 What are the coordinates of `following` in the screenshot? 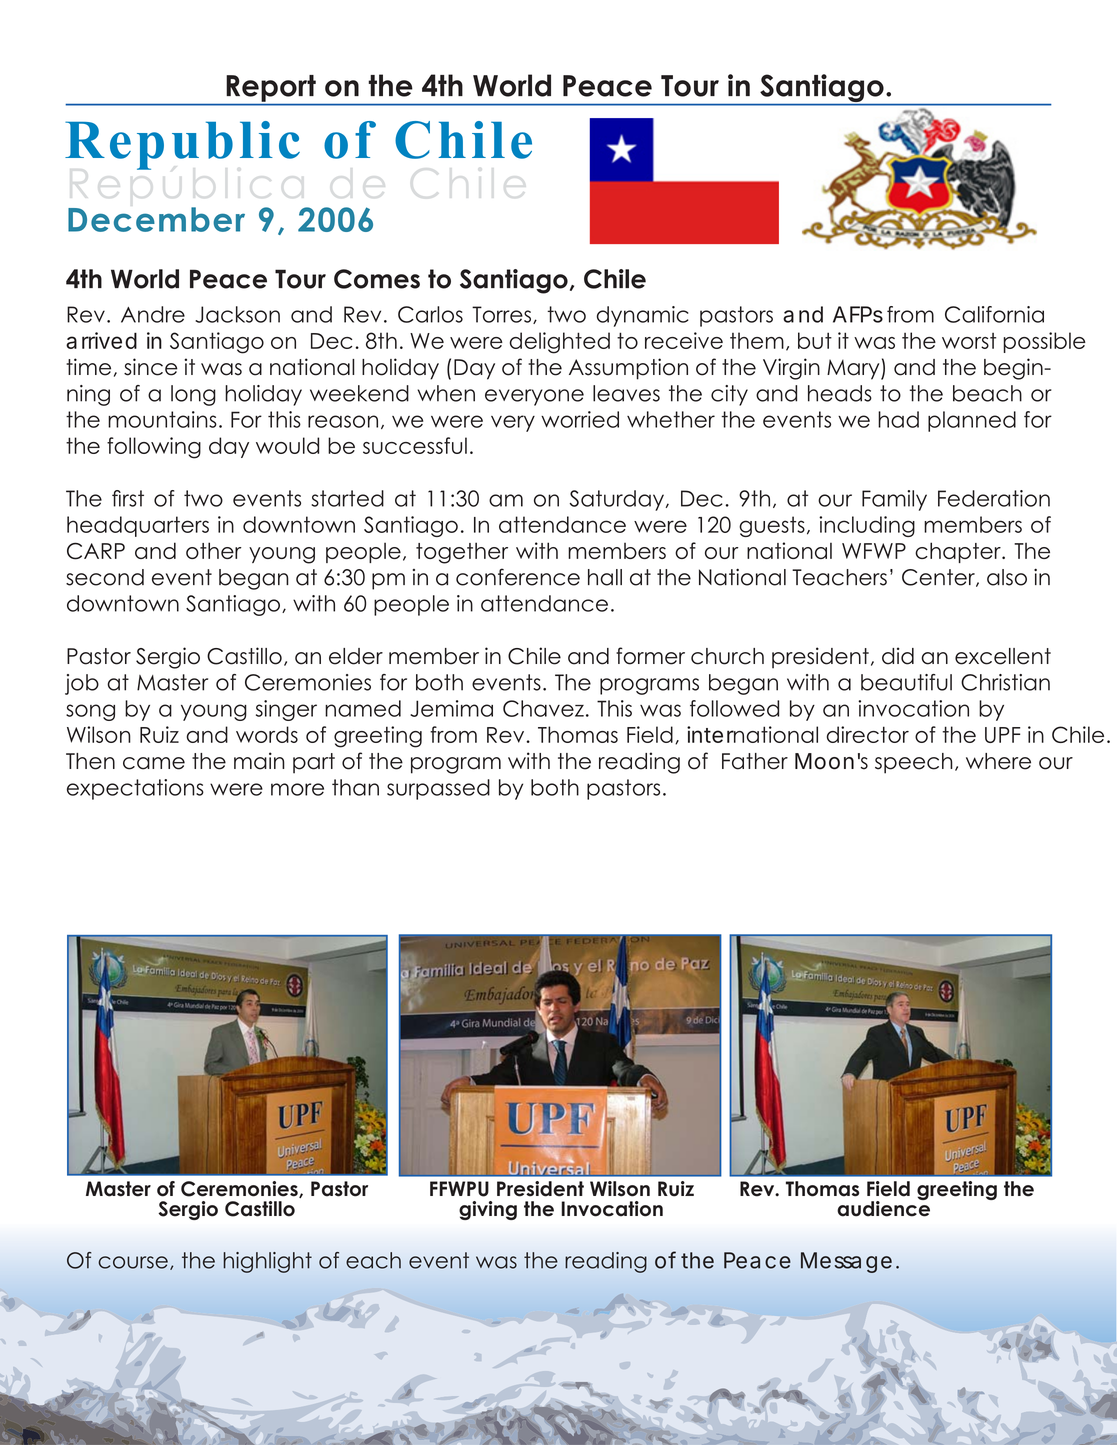 It's located at (154, 448).
